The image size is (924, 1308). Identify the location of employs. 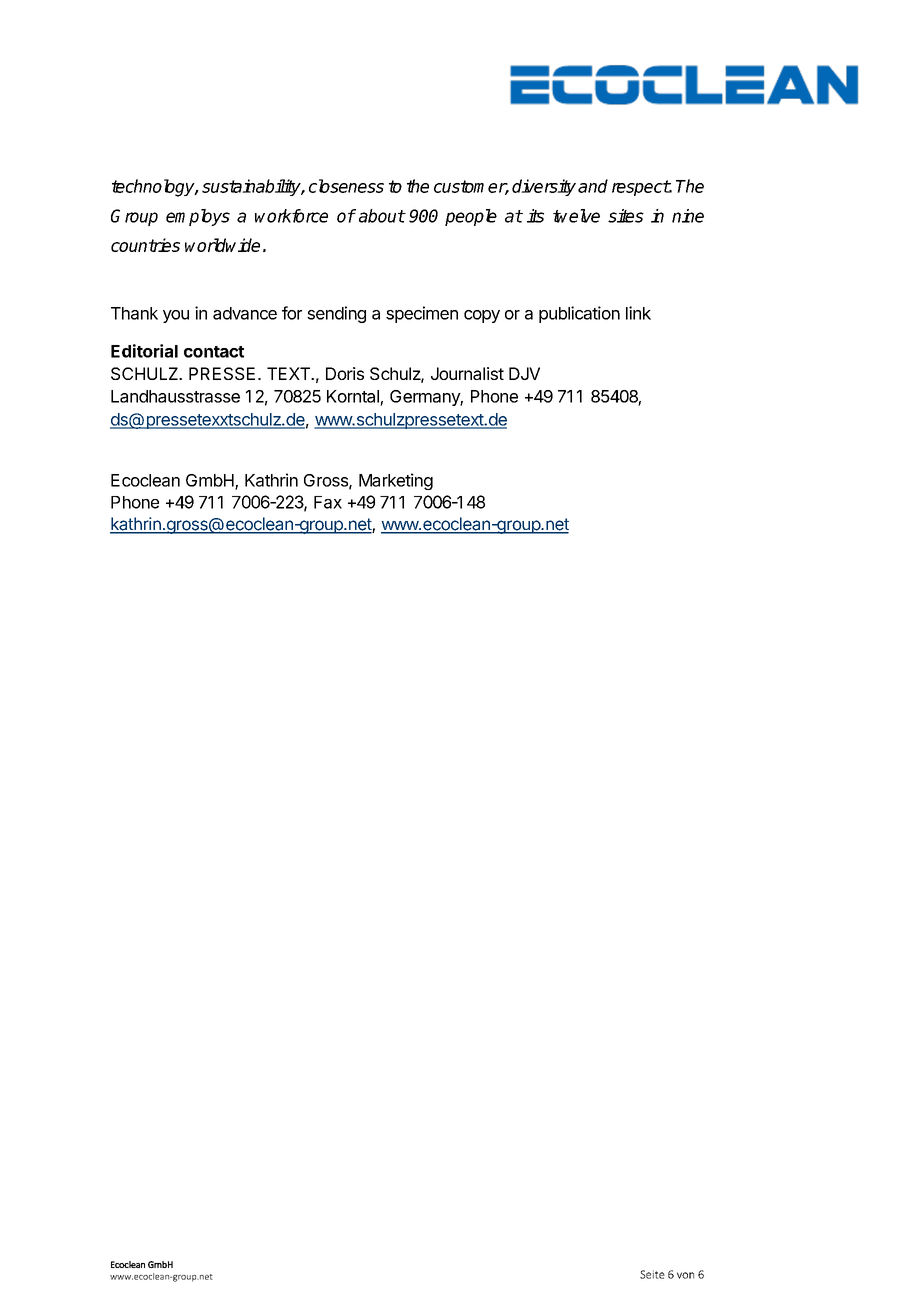
(198, 217).
